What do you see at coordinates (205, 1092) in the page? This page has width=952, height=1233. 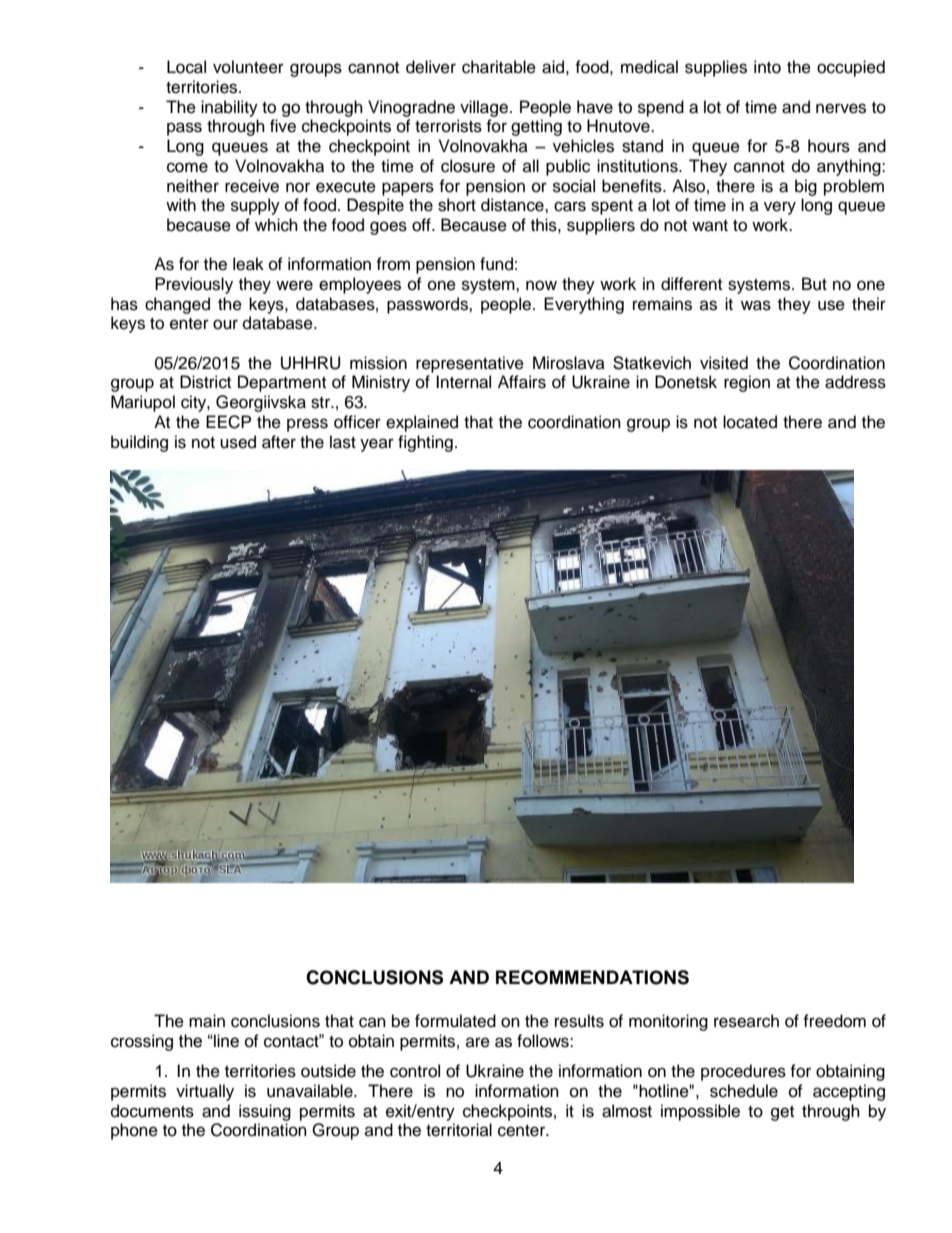 I see `virtually` at bounding box center [205, 1092].
